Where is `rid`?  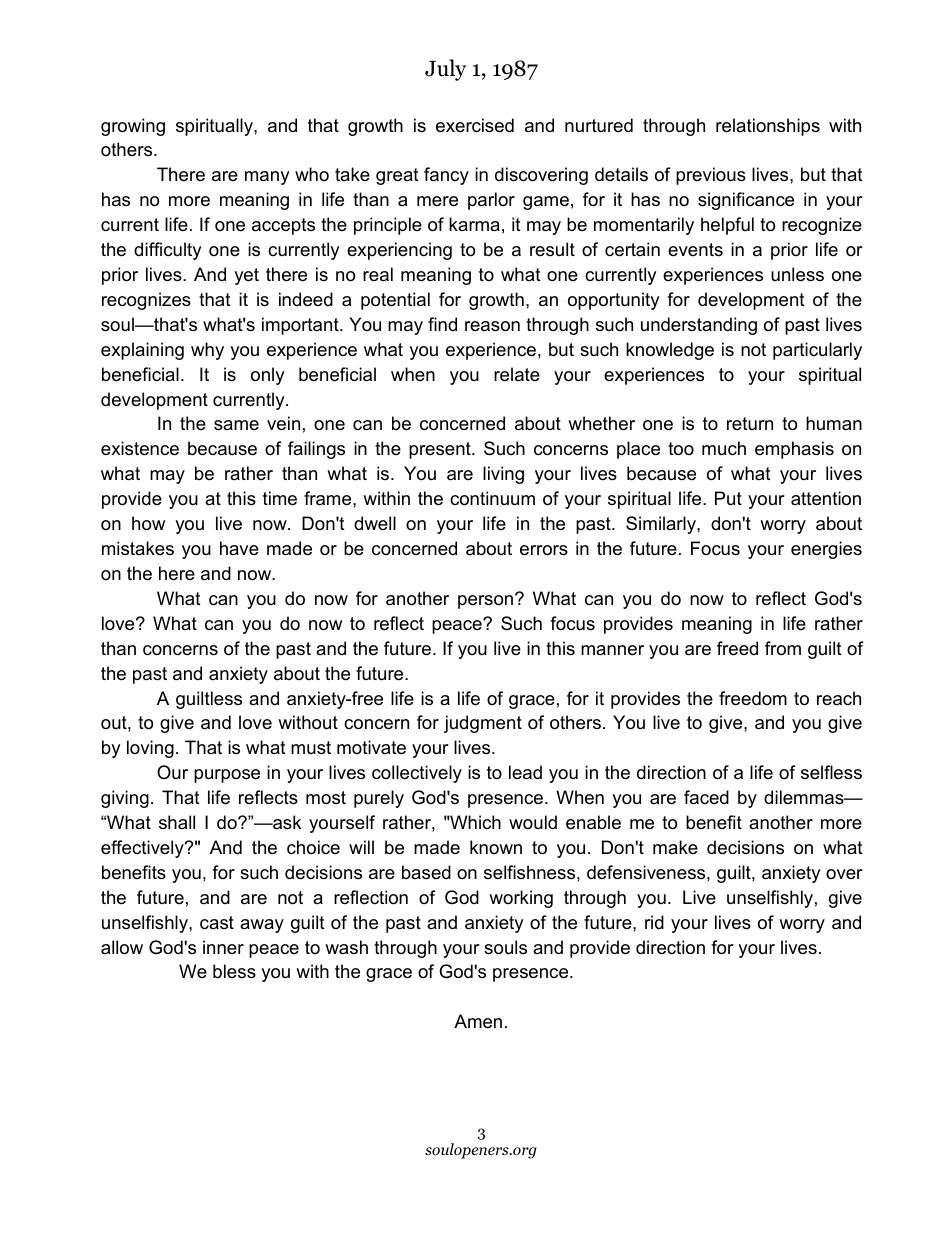 rid is located at coordinates (654, 922).
